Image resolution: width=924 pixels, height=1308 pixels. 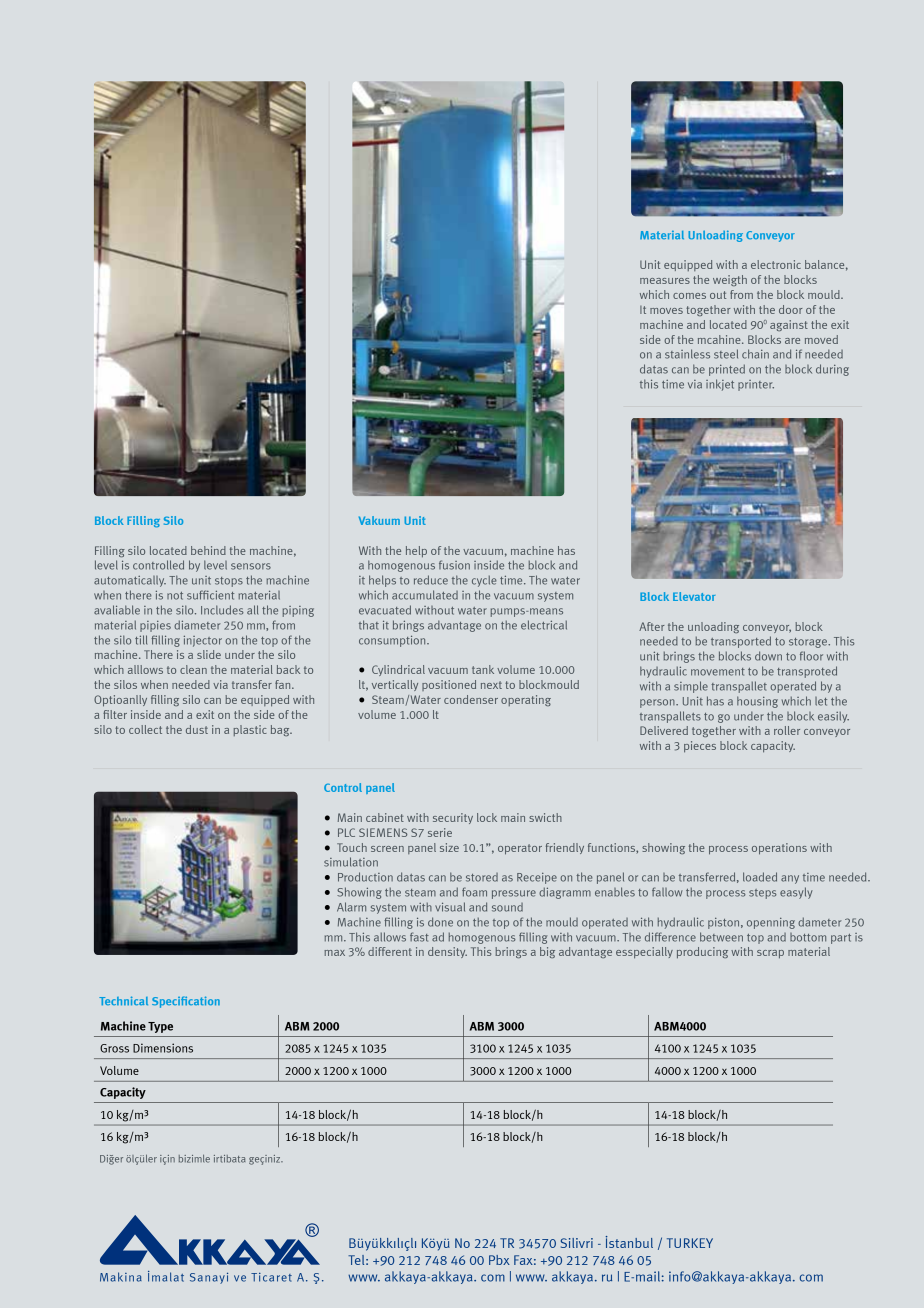 What do you see at coordinates (499, 1260) in the screenshot?
I see `Pbx` at bounding box center [499, 1260].
